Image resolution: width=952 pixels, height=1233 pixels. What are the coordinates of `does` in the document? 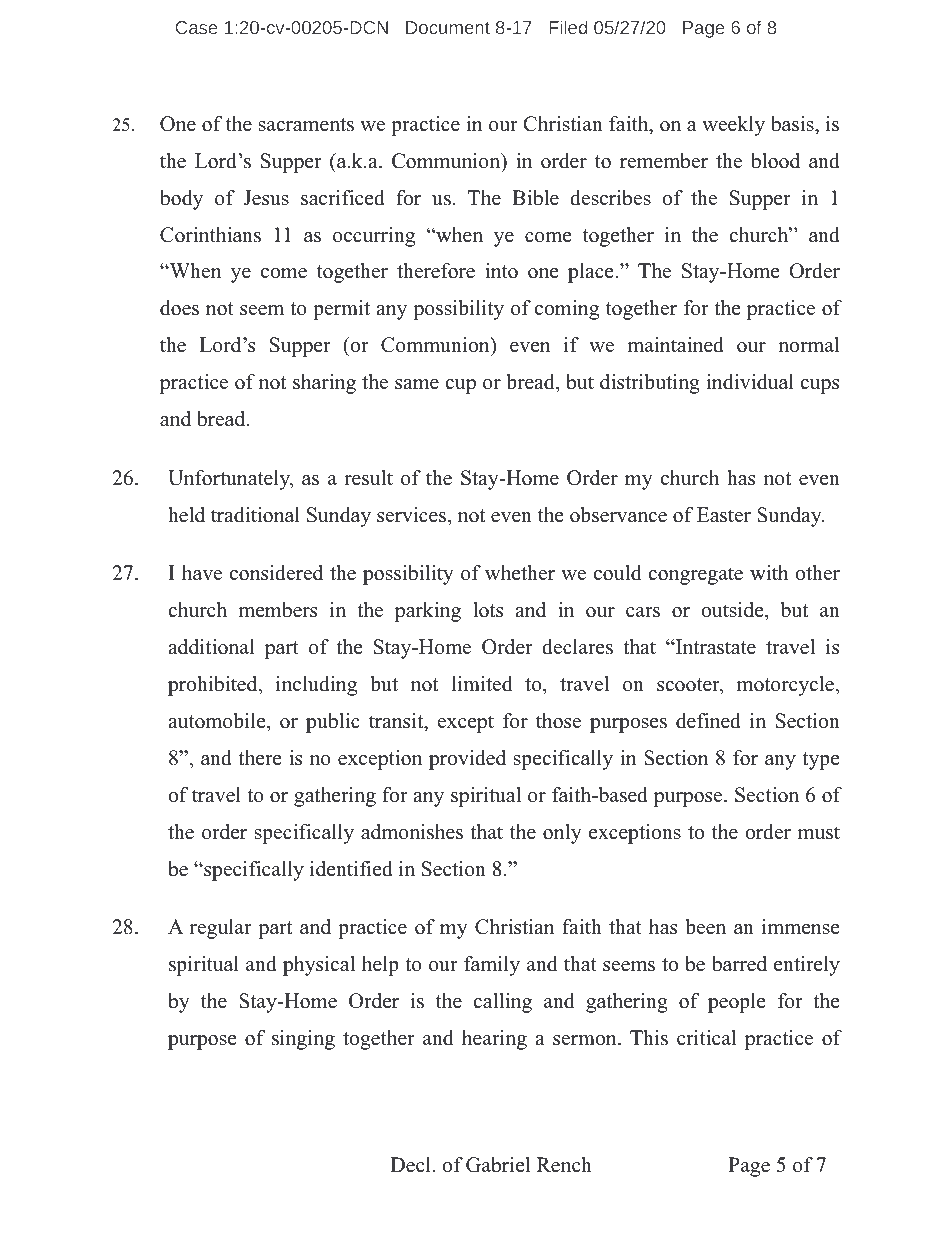 It's located at (179, 308).
